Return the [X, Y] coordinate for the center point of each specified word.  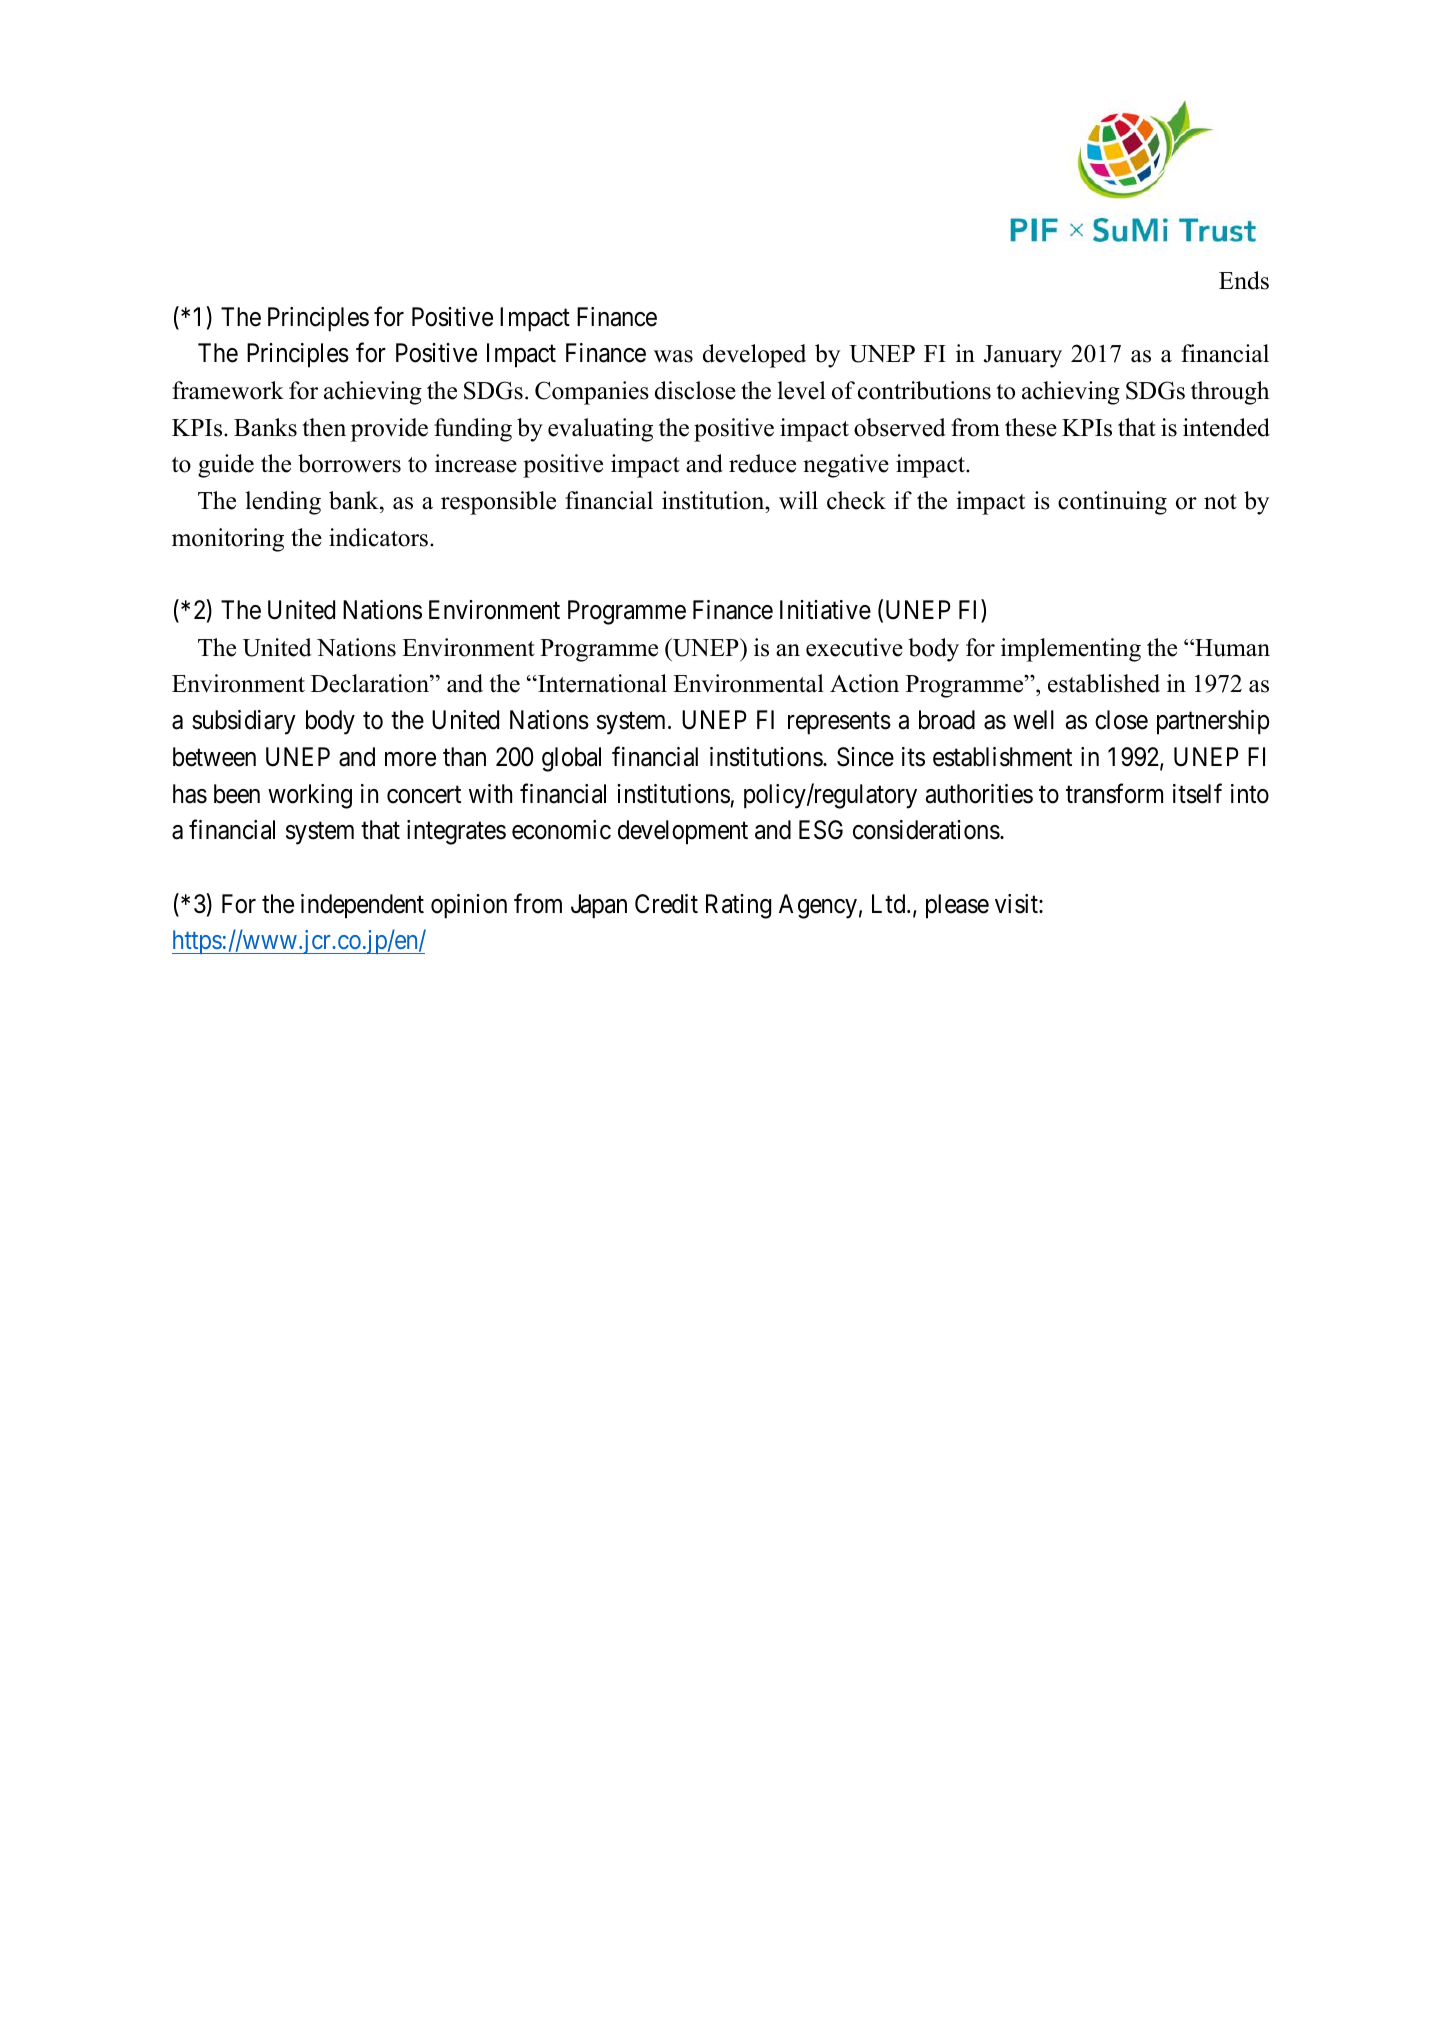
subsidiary [244, 722]
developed [754, 356]
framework [228, 390]
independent [362, 906]
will [798, 500]
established [1104, 683]
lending [283, 503]
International [601, 683]
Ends [1244, 280]
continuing [1112, 503]
